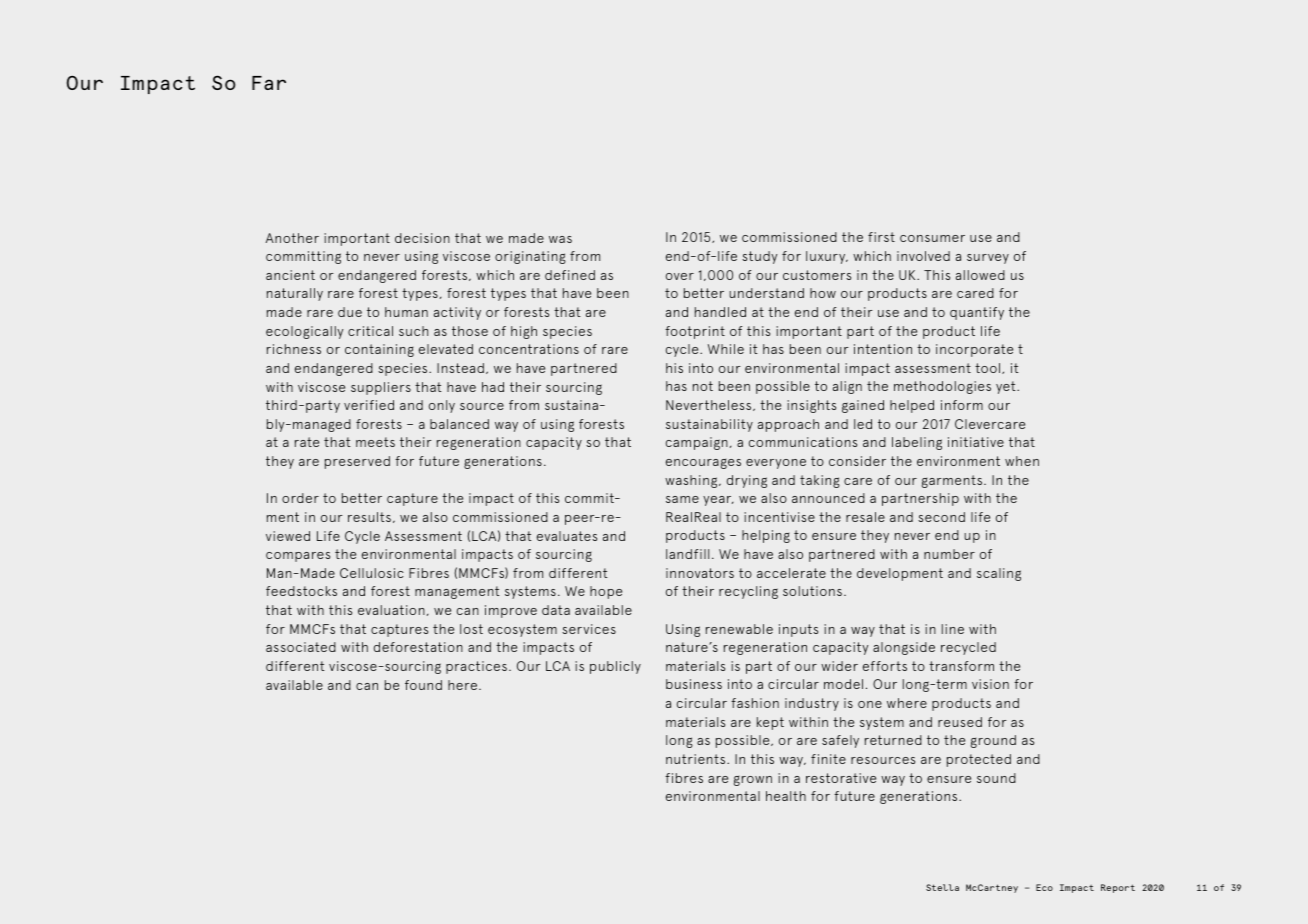 This page has width=1308, height=924. I want to click on preserved, so click(357, 462).
